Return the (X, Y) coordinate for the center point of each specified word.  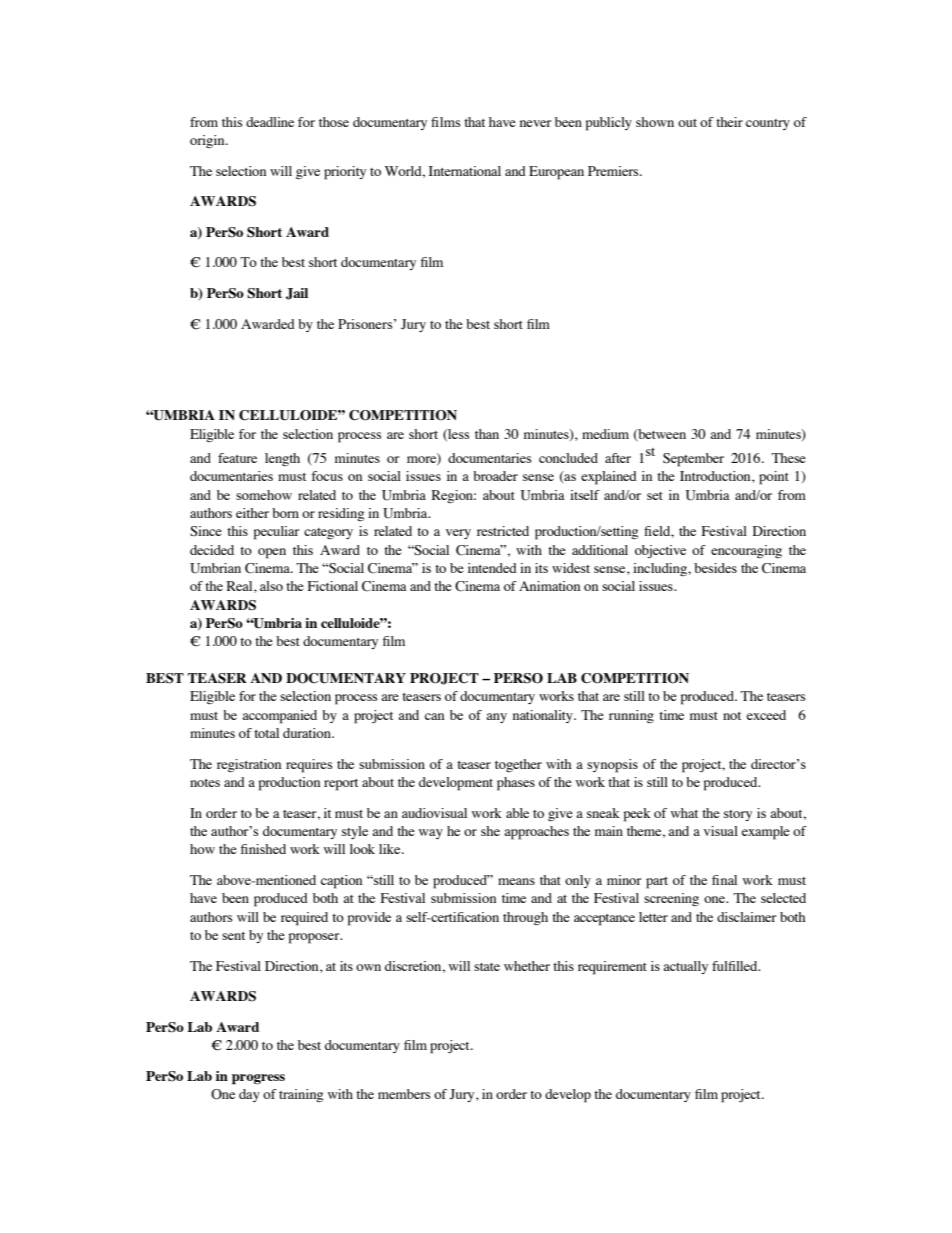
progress (258, 1079)
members (404, 1094)
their (729, 122)
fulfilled (736, 966)
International (465, 171)
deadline (270, 122)
